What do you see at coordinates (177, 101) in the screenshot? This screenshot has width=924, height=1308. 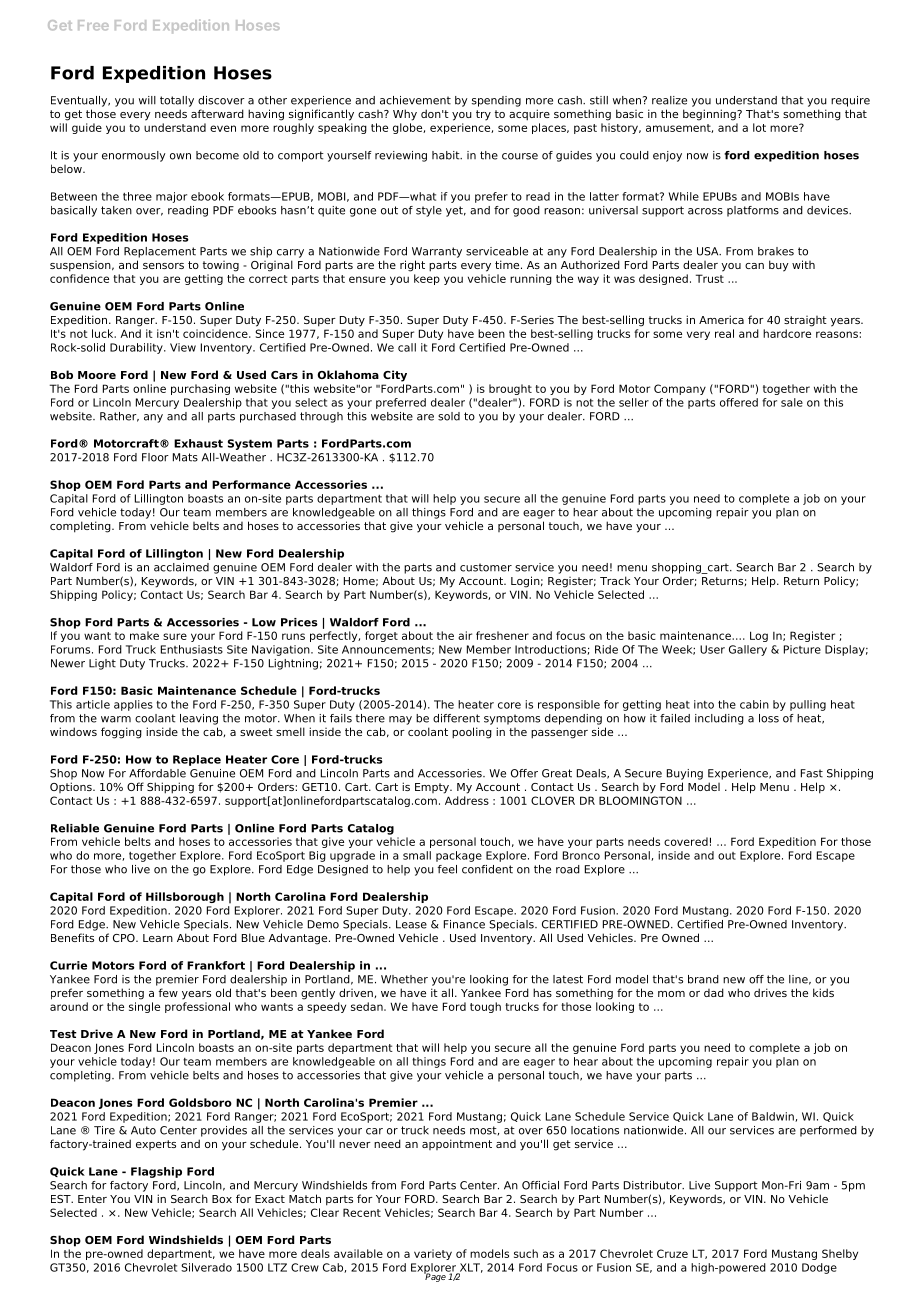 I see `totally` at bounding box center [177, 101].
